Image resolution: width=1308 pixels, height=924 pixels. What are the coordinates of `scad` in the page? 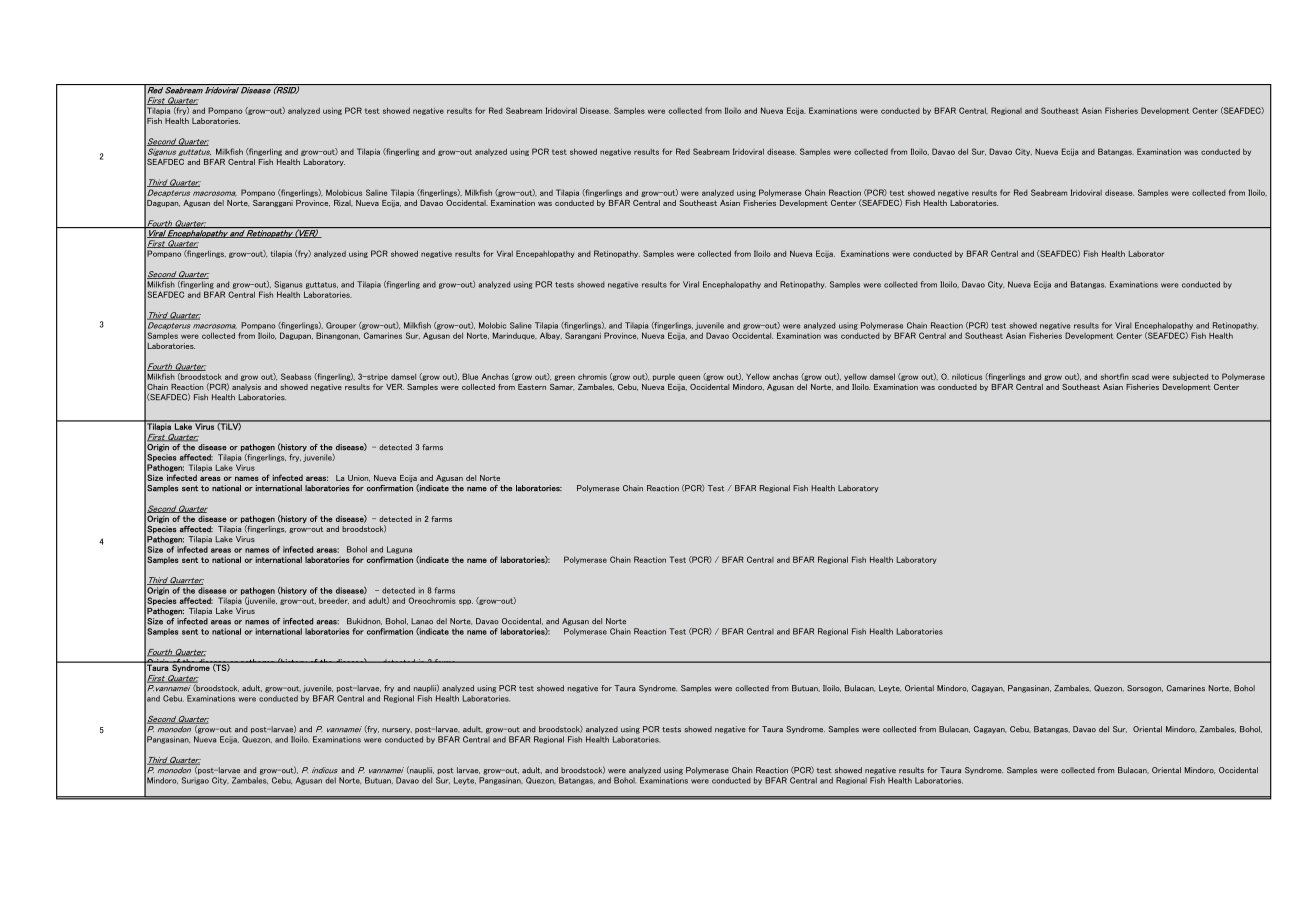 It's located at (1140, 377).
